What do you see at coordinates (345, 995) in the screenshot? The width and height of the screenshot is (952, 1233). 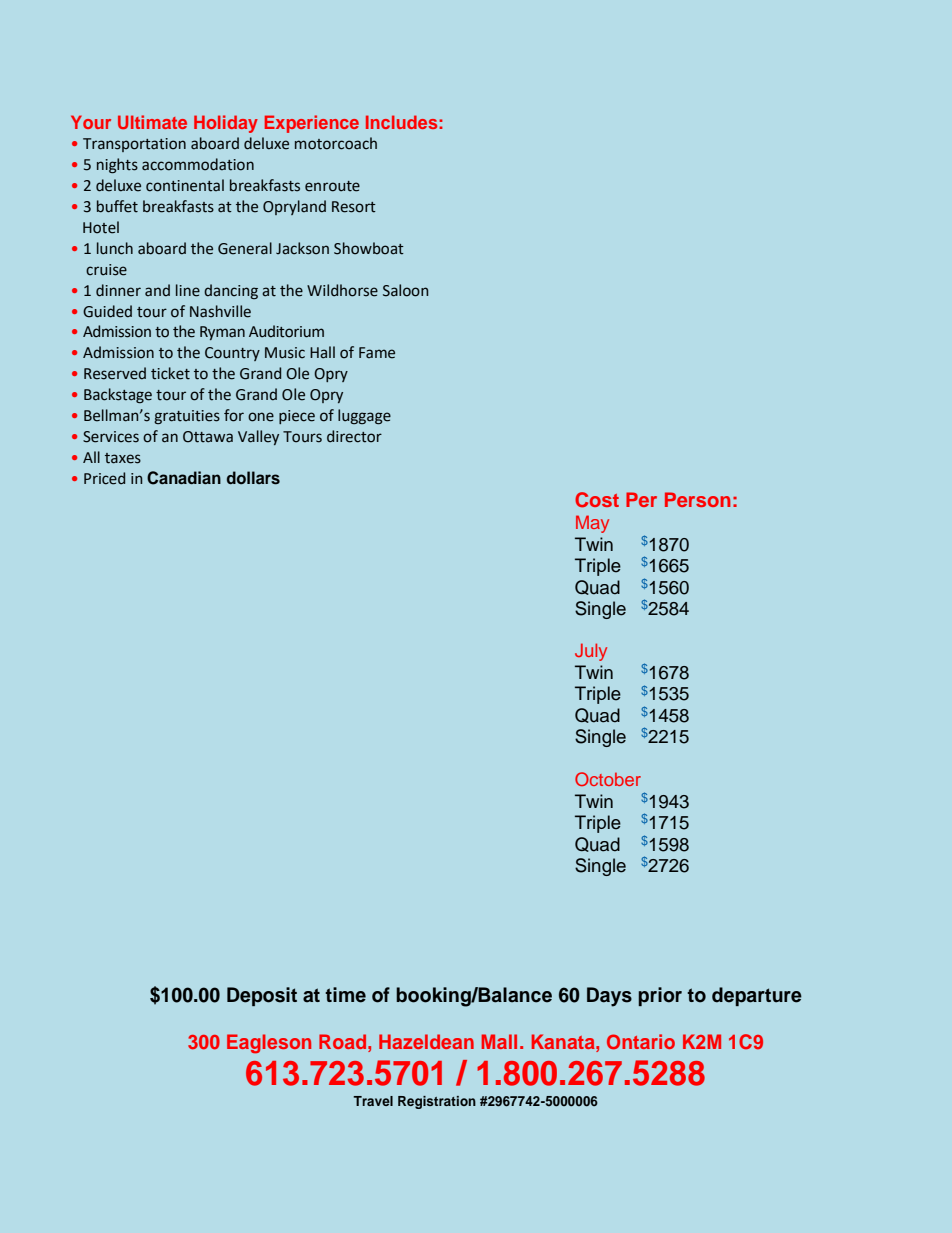 I see `time` at bounding box center [345, 995].
